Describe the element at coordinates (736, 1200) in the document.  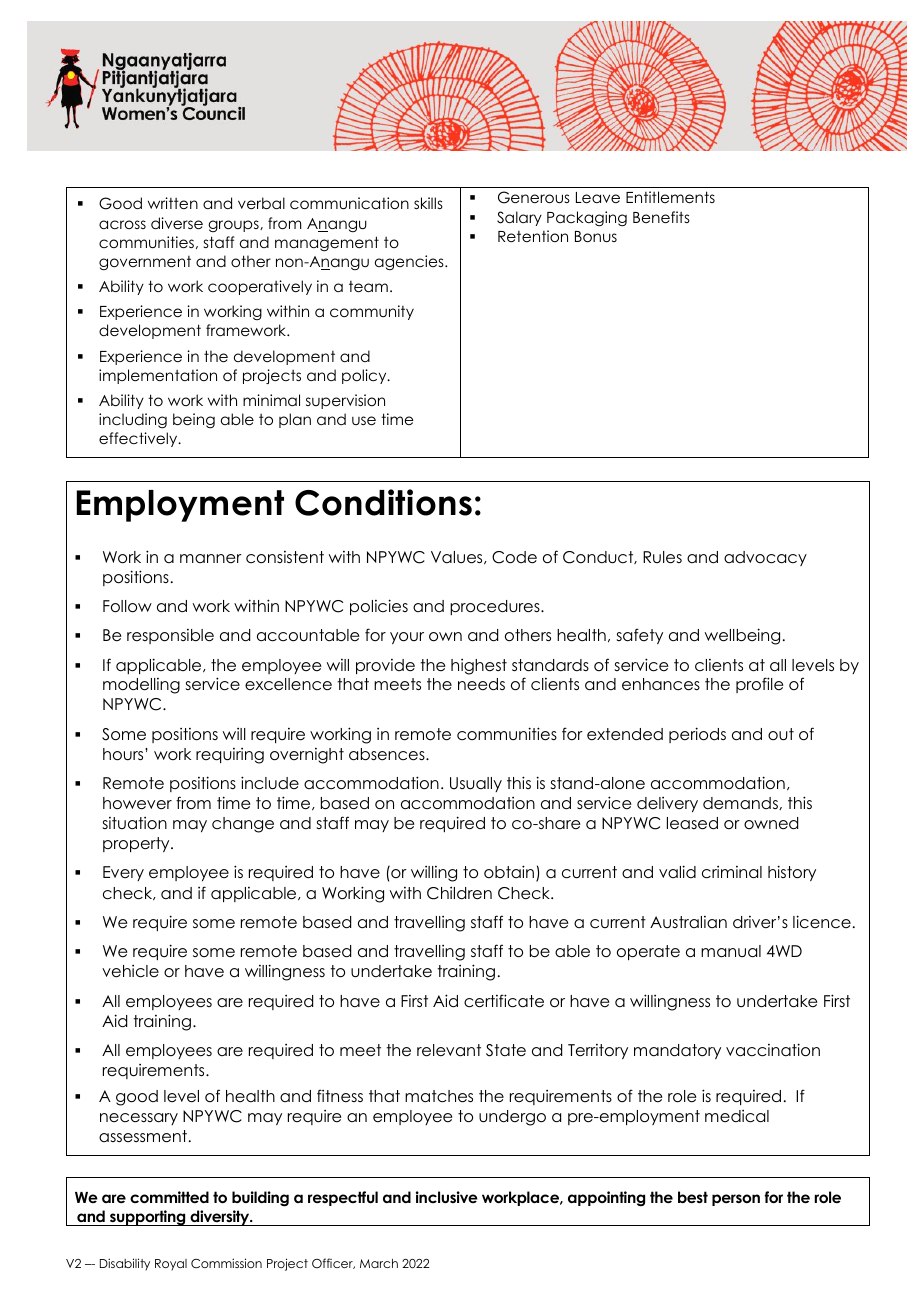
I see `person` at that location.
